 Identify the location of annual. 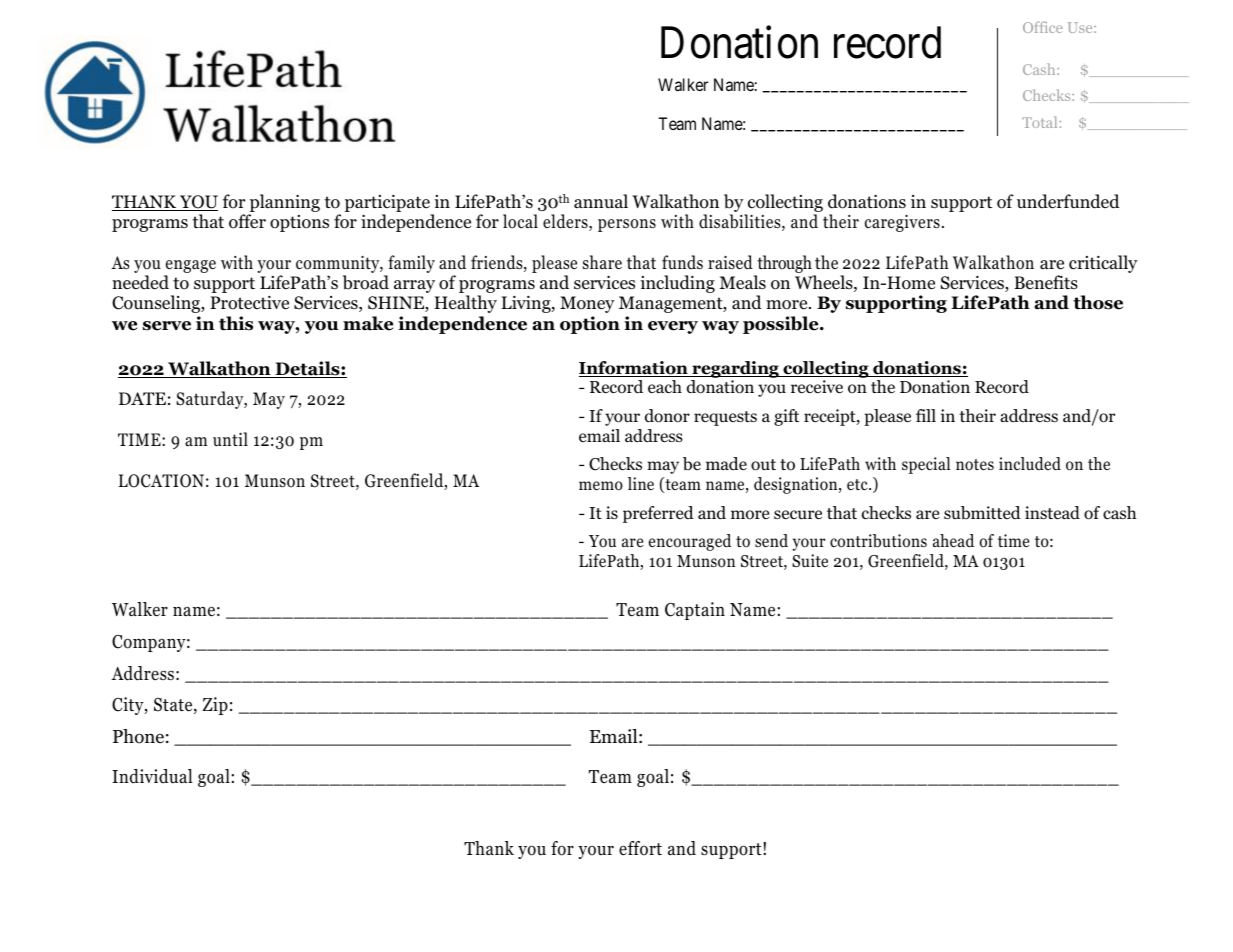
(601, 201).
